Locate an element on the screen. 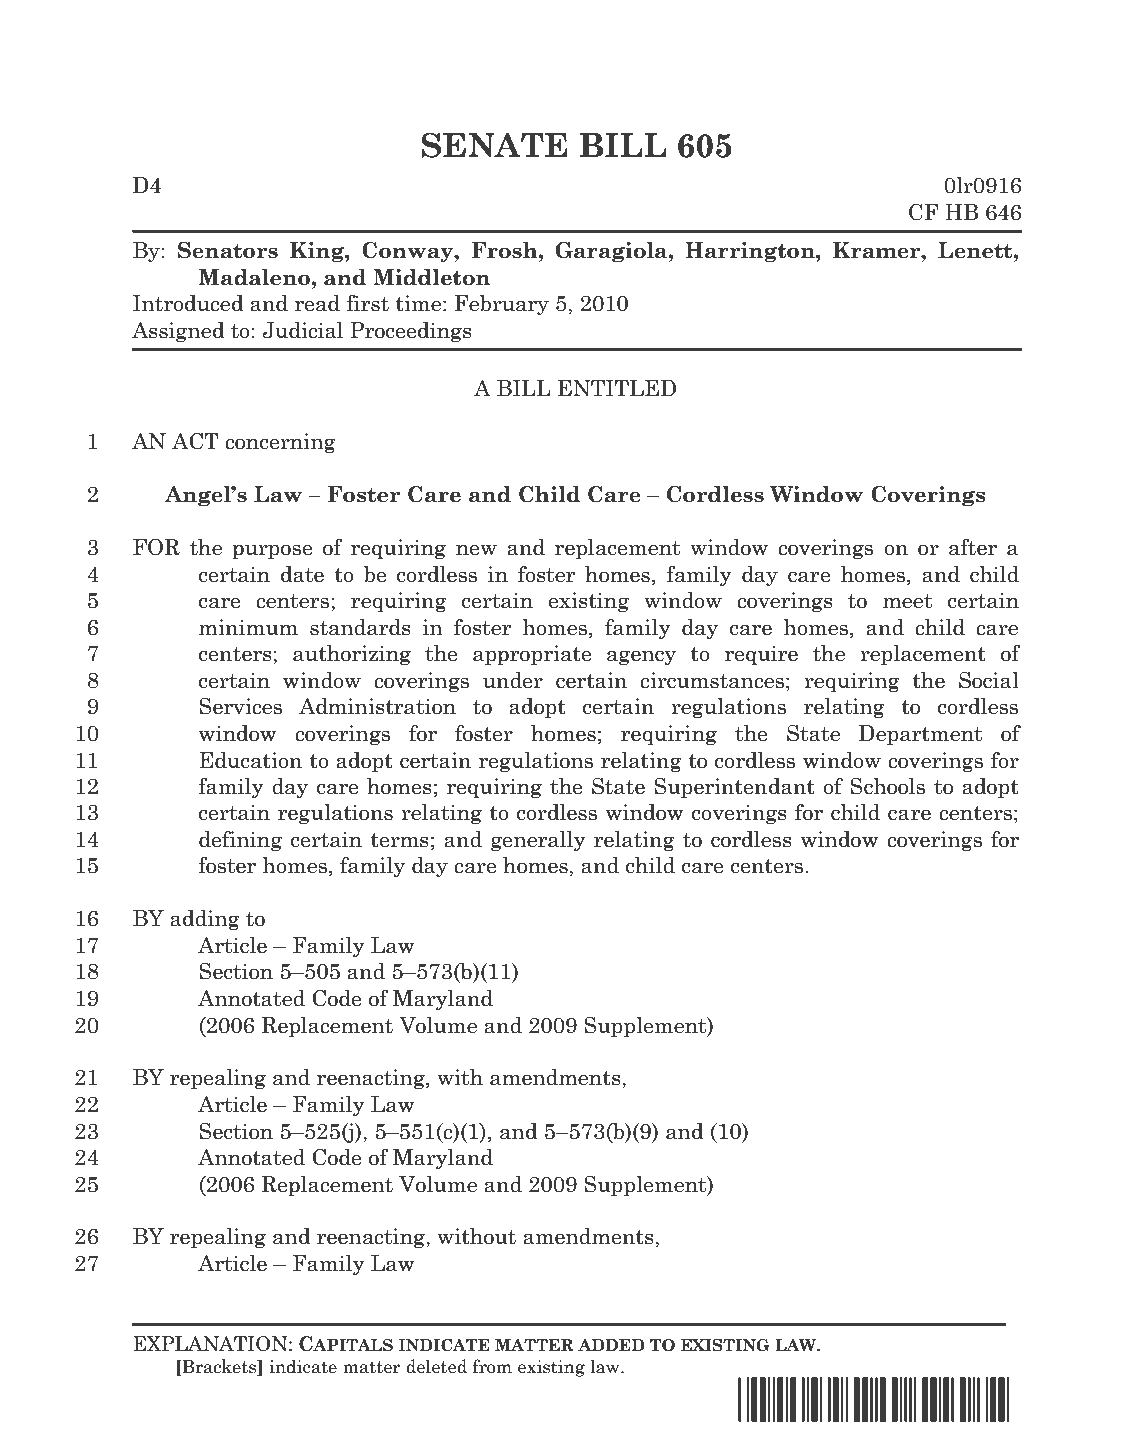 Image resolution: width=1125 pixels, height=1455 pixels. from is located at coordinates (492, 1366).
